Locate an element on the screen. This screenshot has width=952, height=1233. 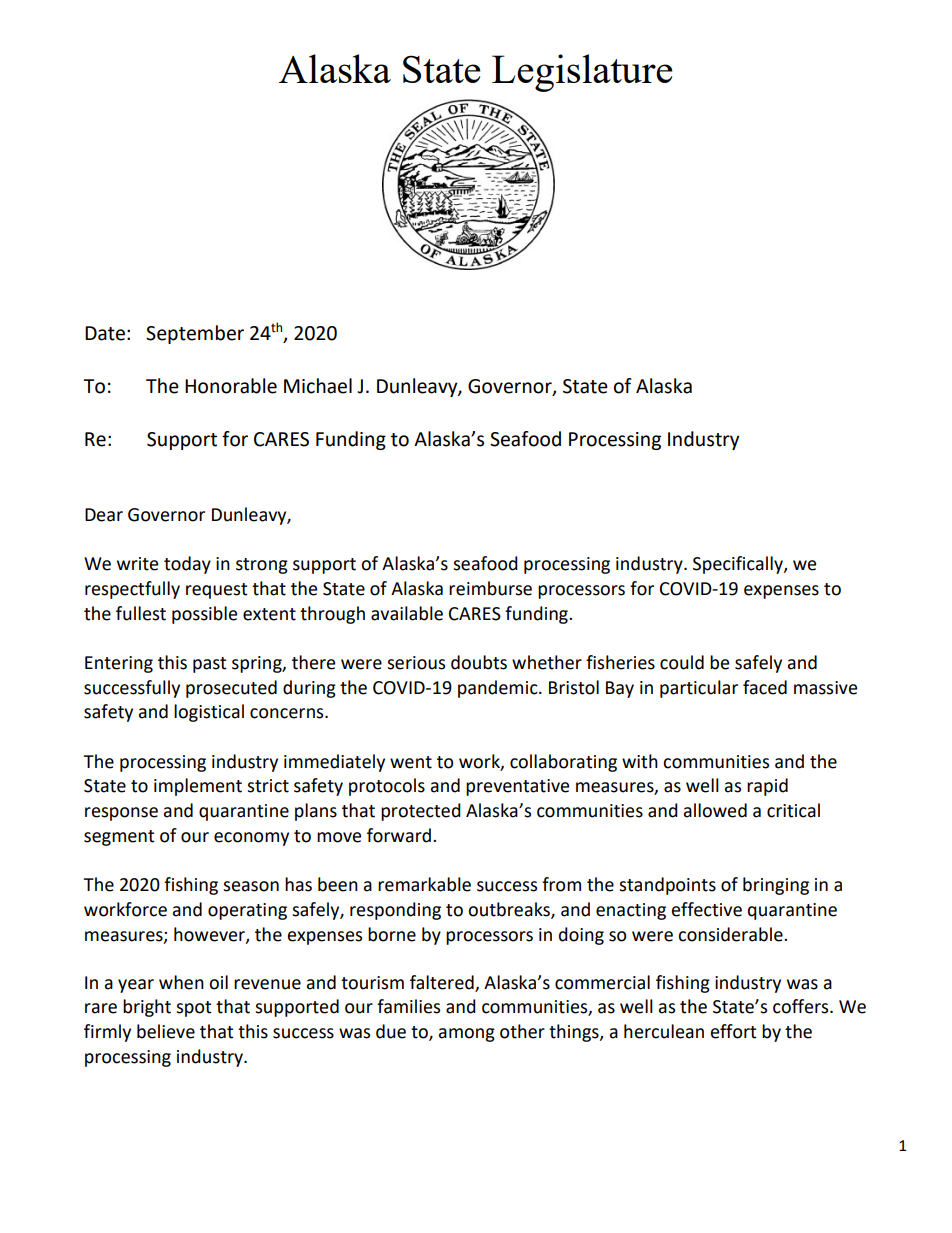
September is located at coordinates (195, 334).
